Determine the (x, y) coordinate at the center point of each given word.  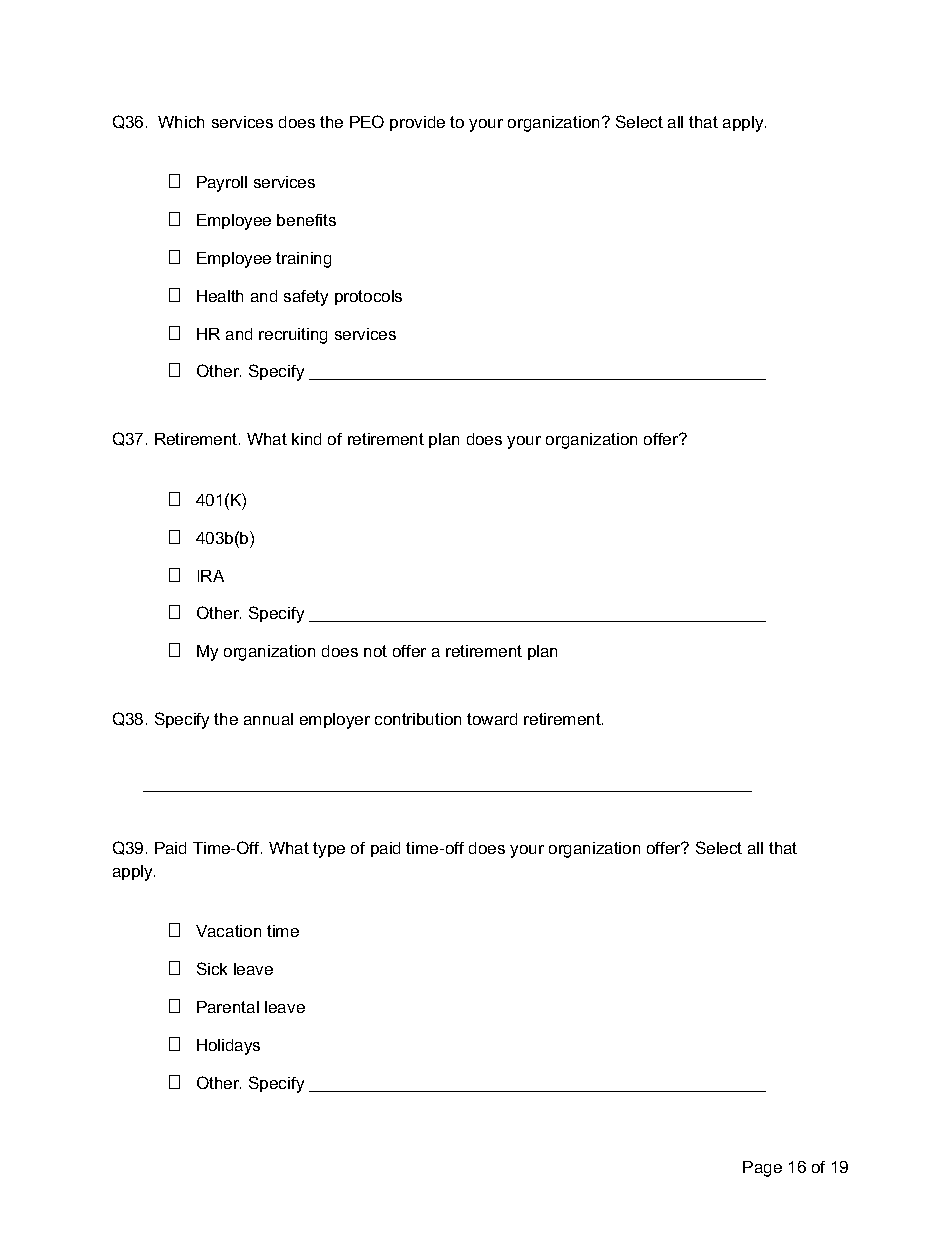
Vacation (228, 931)
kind (306, 439)
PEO (367, 121)
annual (268, 719)
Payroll (222, 184)
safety (306, 298)
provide (417, 123)
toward (492, 719)
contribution (418, 719)
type (329, 850)
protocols (368, 297)
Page (762, 1169)
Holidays (228, 1047)
